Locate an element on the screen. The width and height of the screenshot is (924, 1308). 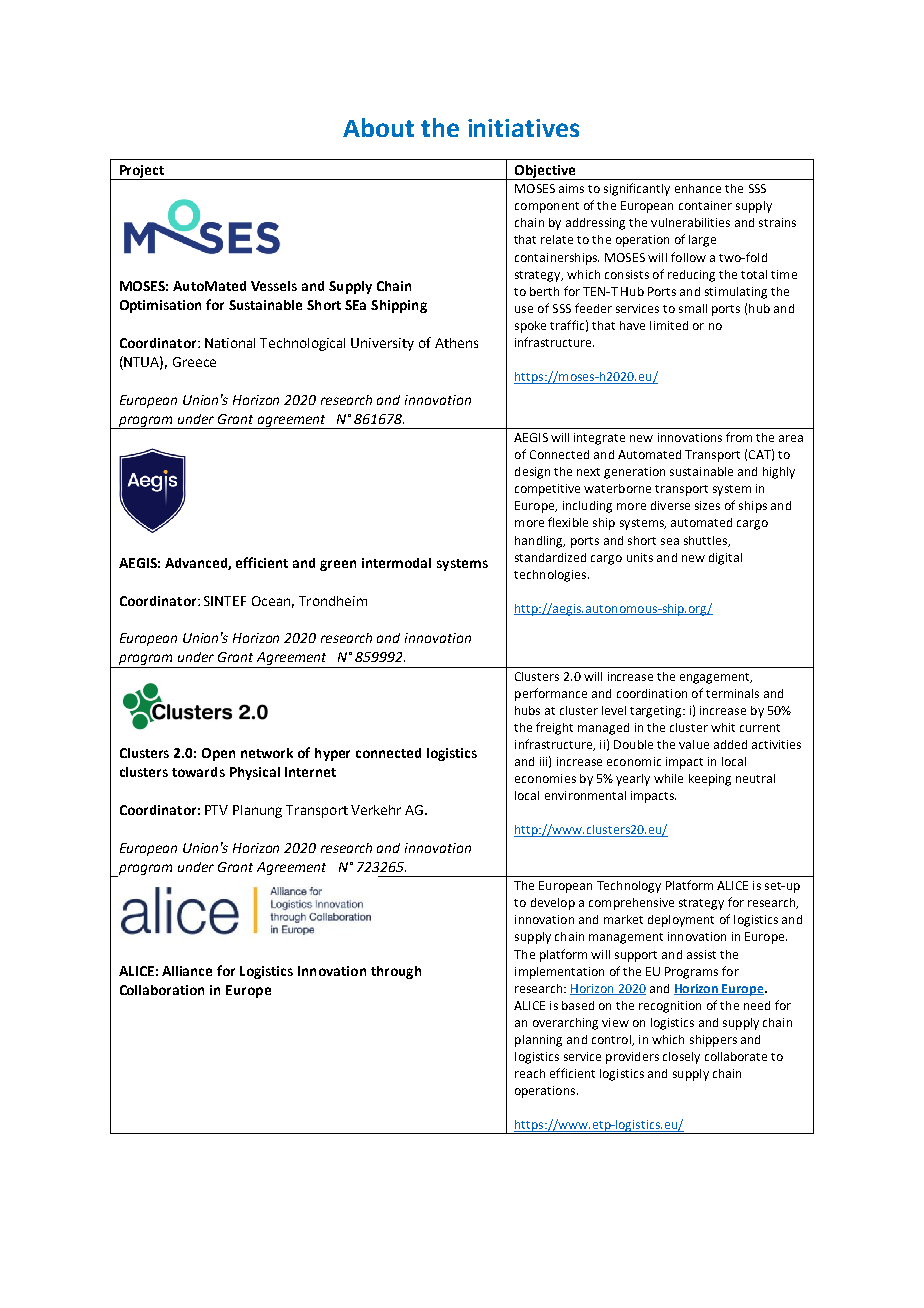
enhance is located at coordinates (698, 188).
